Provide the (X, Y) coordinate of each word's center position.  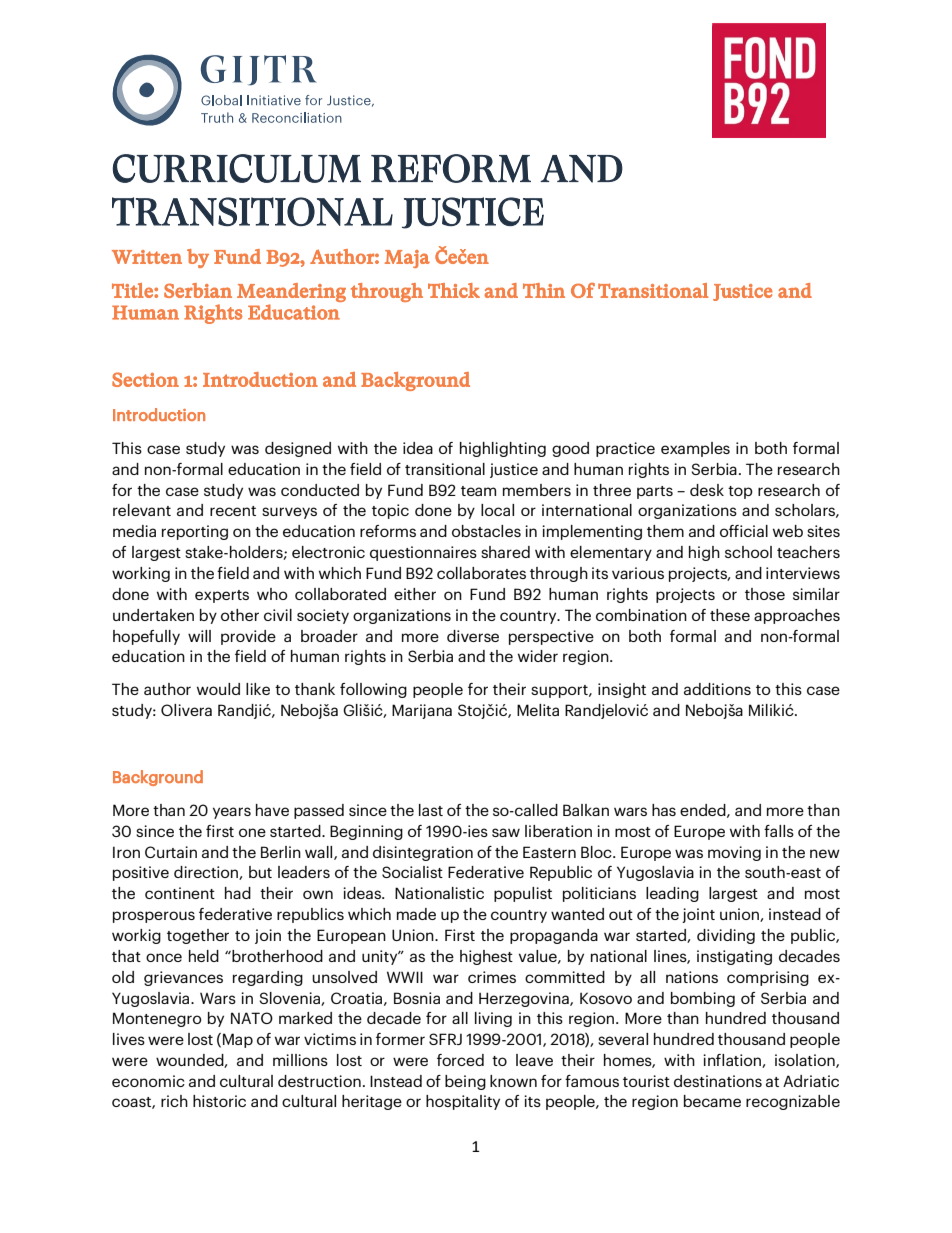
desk (707, 490)
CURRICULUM (237, 168)
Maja (407, 259)
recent (233, 511)
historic (219, 1101)
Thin (544, 290)
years (232, 813)
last (431, 810)
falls (779, 831)
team (478, 491)
